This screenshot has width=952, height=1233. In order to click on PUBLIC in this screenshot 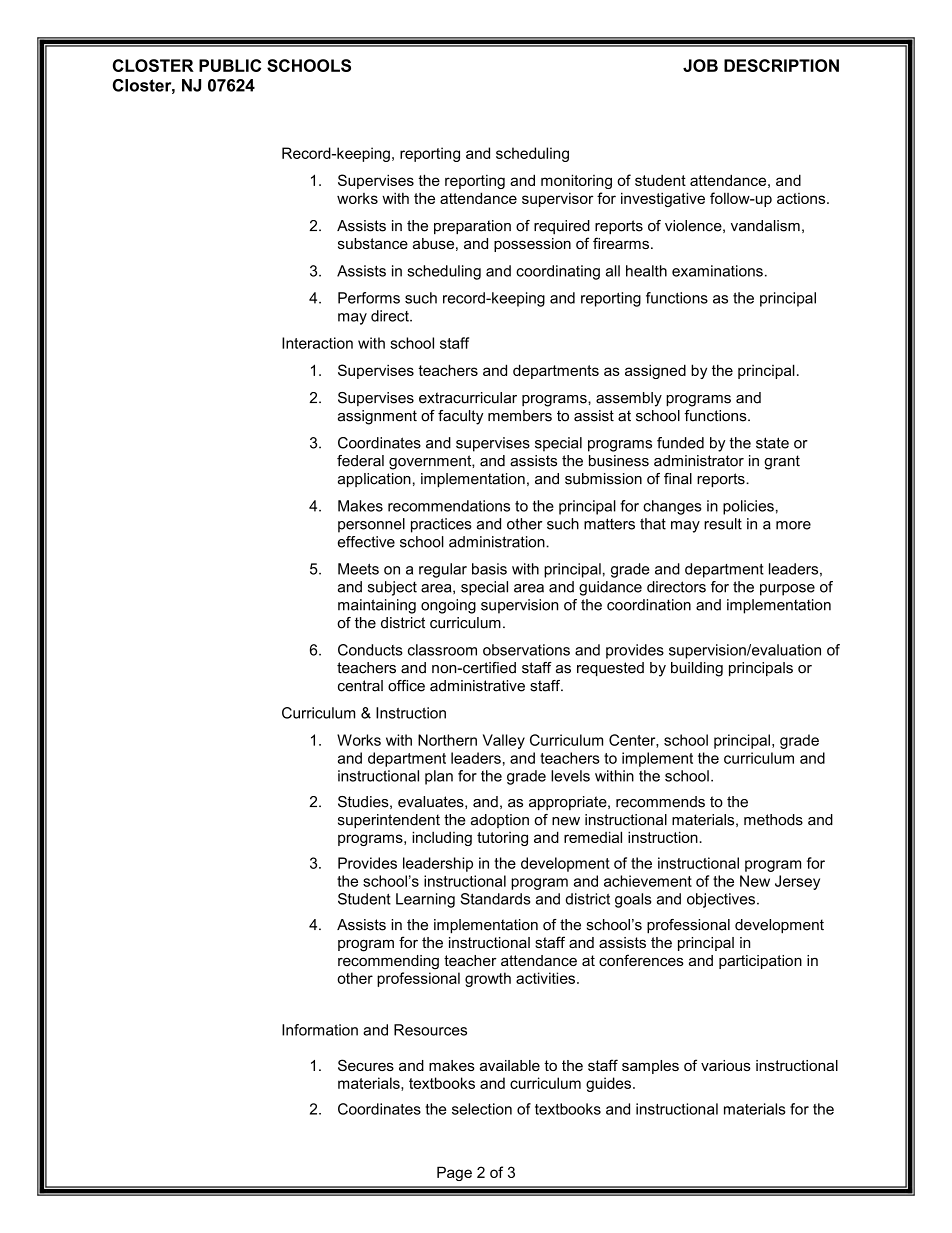, I will do `click(230, 65)`.
